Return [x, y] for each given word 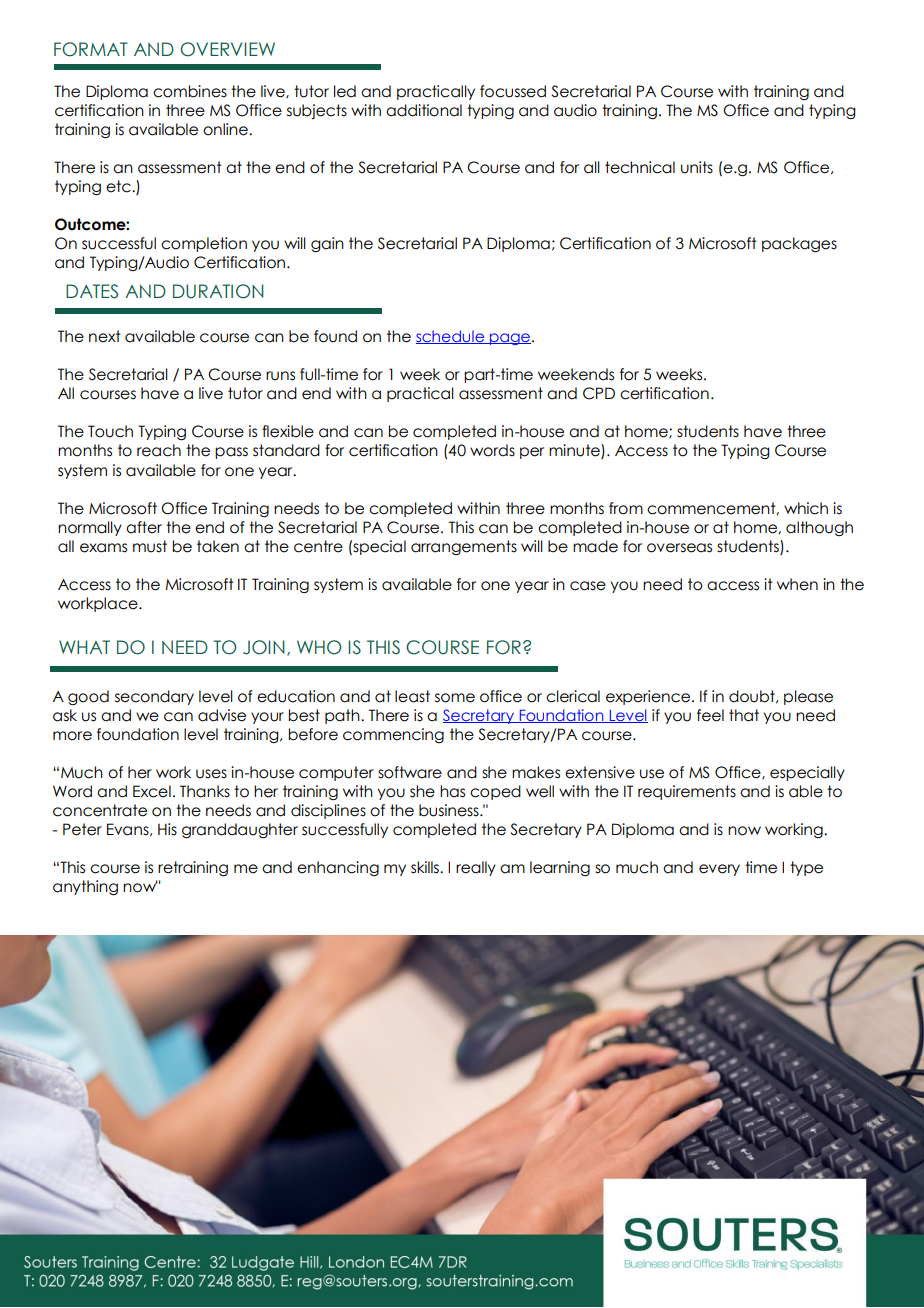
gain [327, 244]
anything [85, 888]
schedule [451, 337]
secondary [154, 697]
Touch [110, 431]
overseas [679, 548]
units [697, 167]
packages [799, 245]
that [744, 715]
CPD [599, 393]
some [455, 698]
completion [204, 244]
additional [424, 110]
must [150, 546]
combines [190, 91]
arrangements [464, 547]
